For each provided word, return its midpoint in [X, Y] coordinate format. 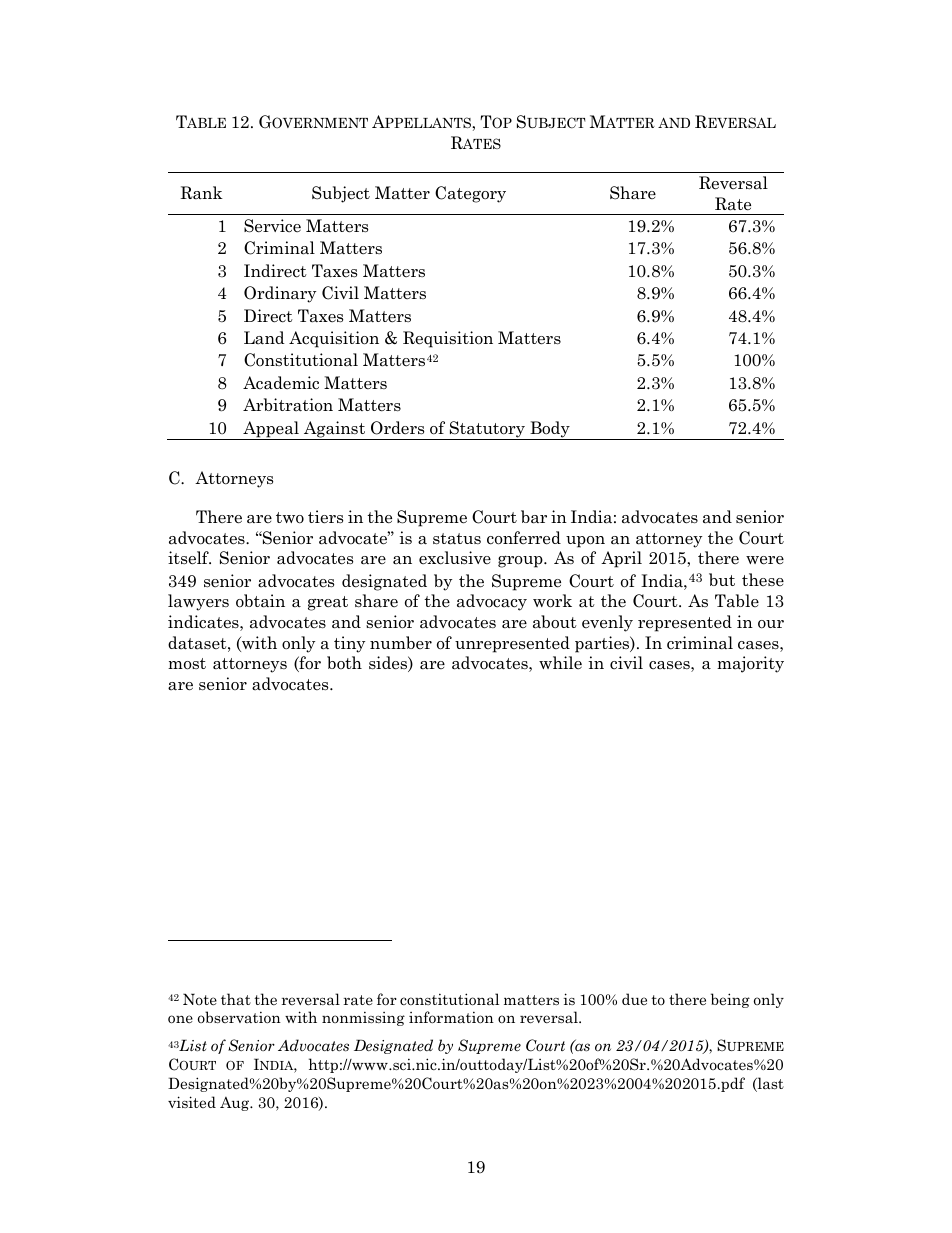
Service [272, 226]
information [451, 1017]
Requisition [448, 339]
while [560, 662]
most [187, 664]
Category [470, 194]
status [457, 539]
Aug [236, 1104]
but [722, 579]
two [290, 518]
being [730, 1000]
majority [750, 664]
